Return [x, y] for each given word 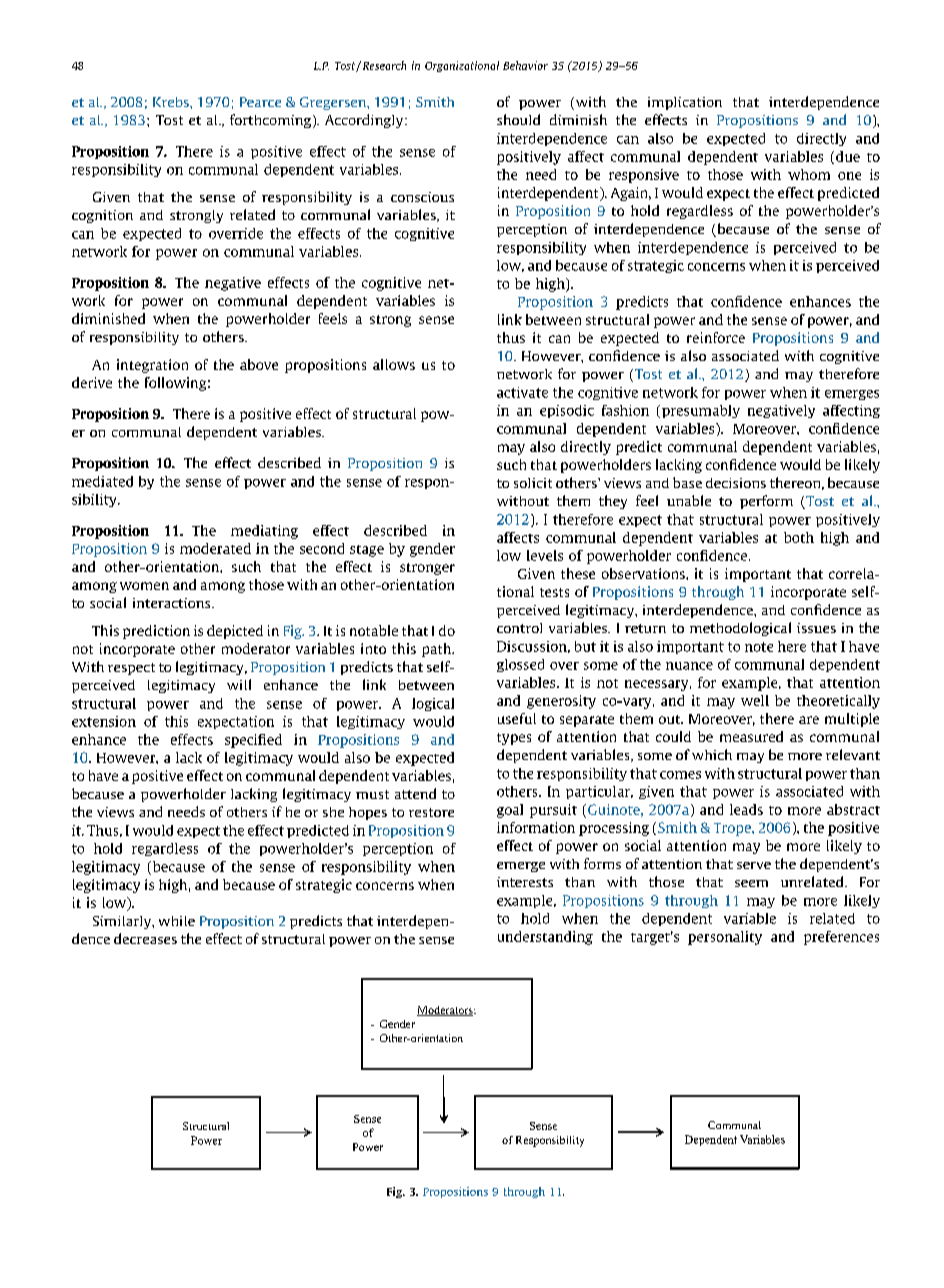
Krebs [172, 102]
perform [766, 502]
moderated [215, 548]
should [518, 119]
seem [751, 883]
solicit [533, 483]
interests [525, 882]
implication [685, 103]
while [177, 921]
